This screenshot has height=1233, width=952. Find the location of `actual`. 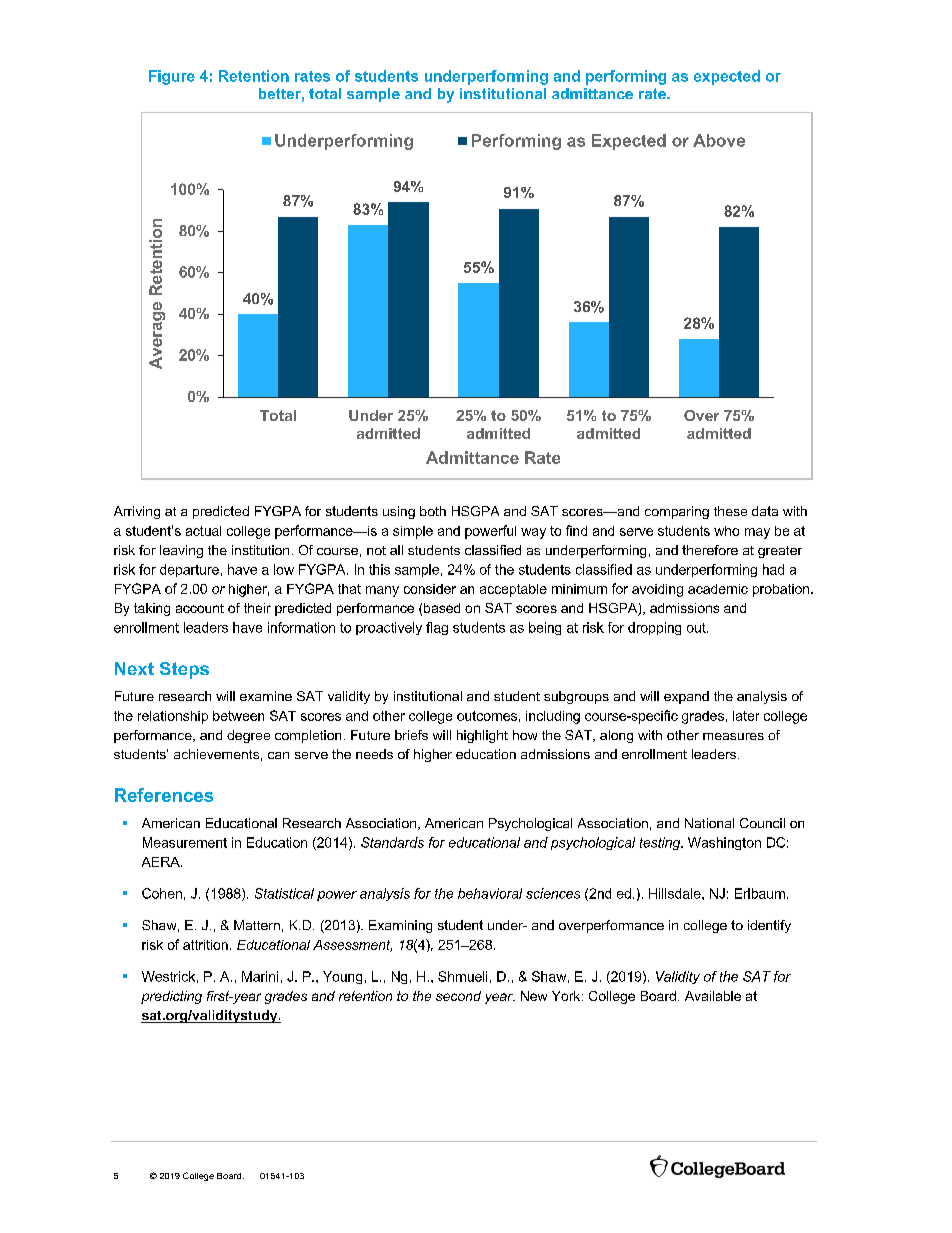

actual is located at coordinates (203, 531).
